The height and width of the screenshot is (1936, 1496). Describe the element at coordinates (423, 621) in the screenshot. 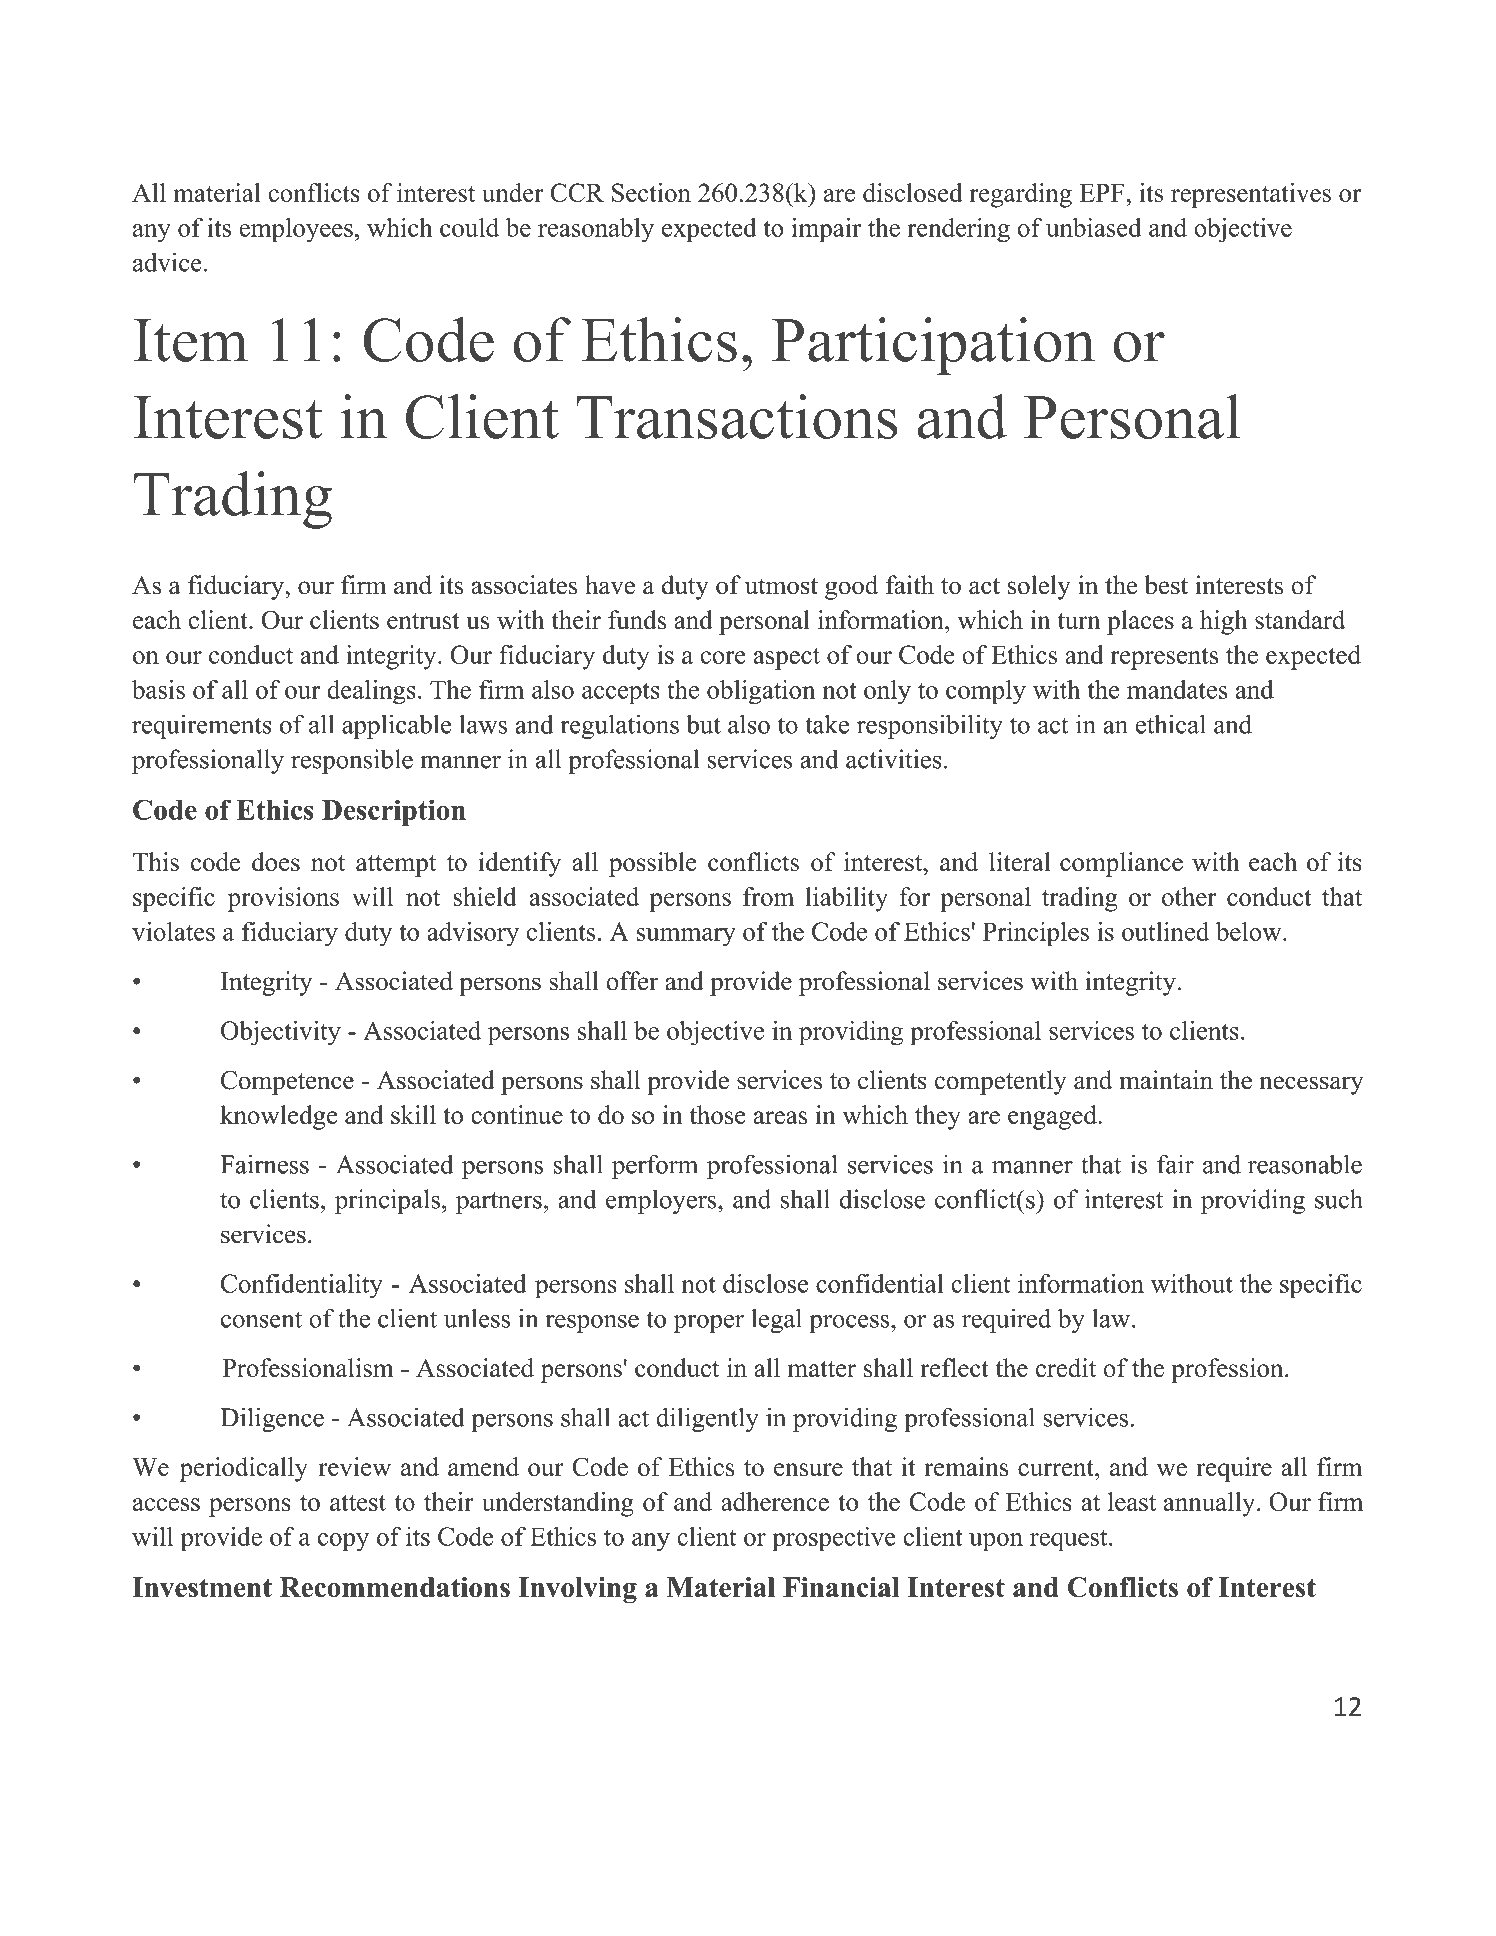

I see `entrust` at that location.
